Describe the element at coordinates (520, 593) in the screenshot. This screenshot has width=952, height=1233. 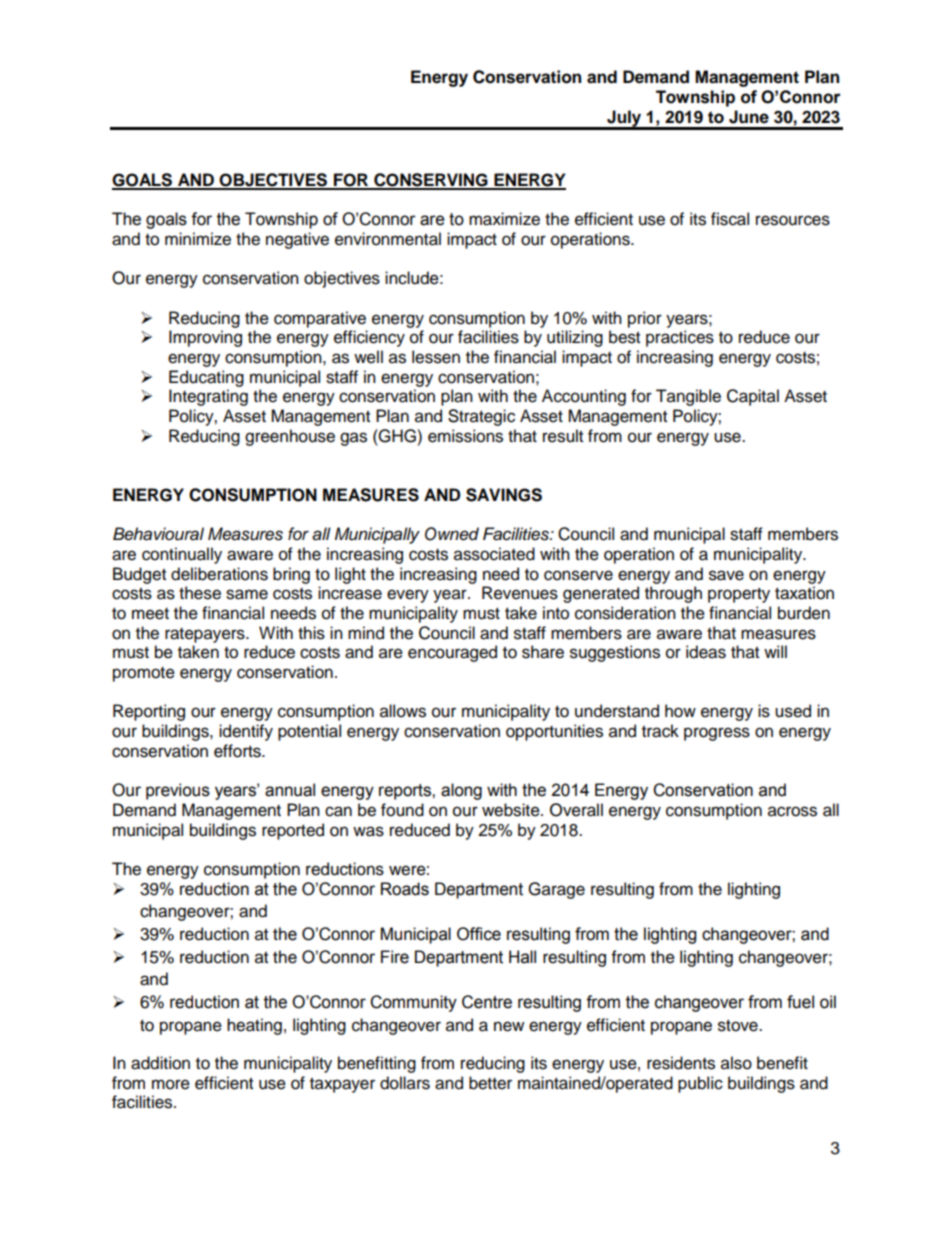
I see `Revenues` at that location.
